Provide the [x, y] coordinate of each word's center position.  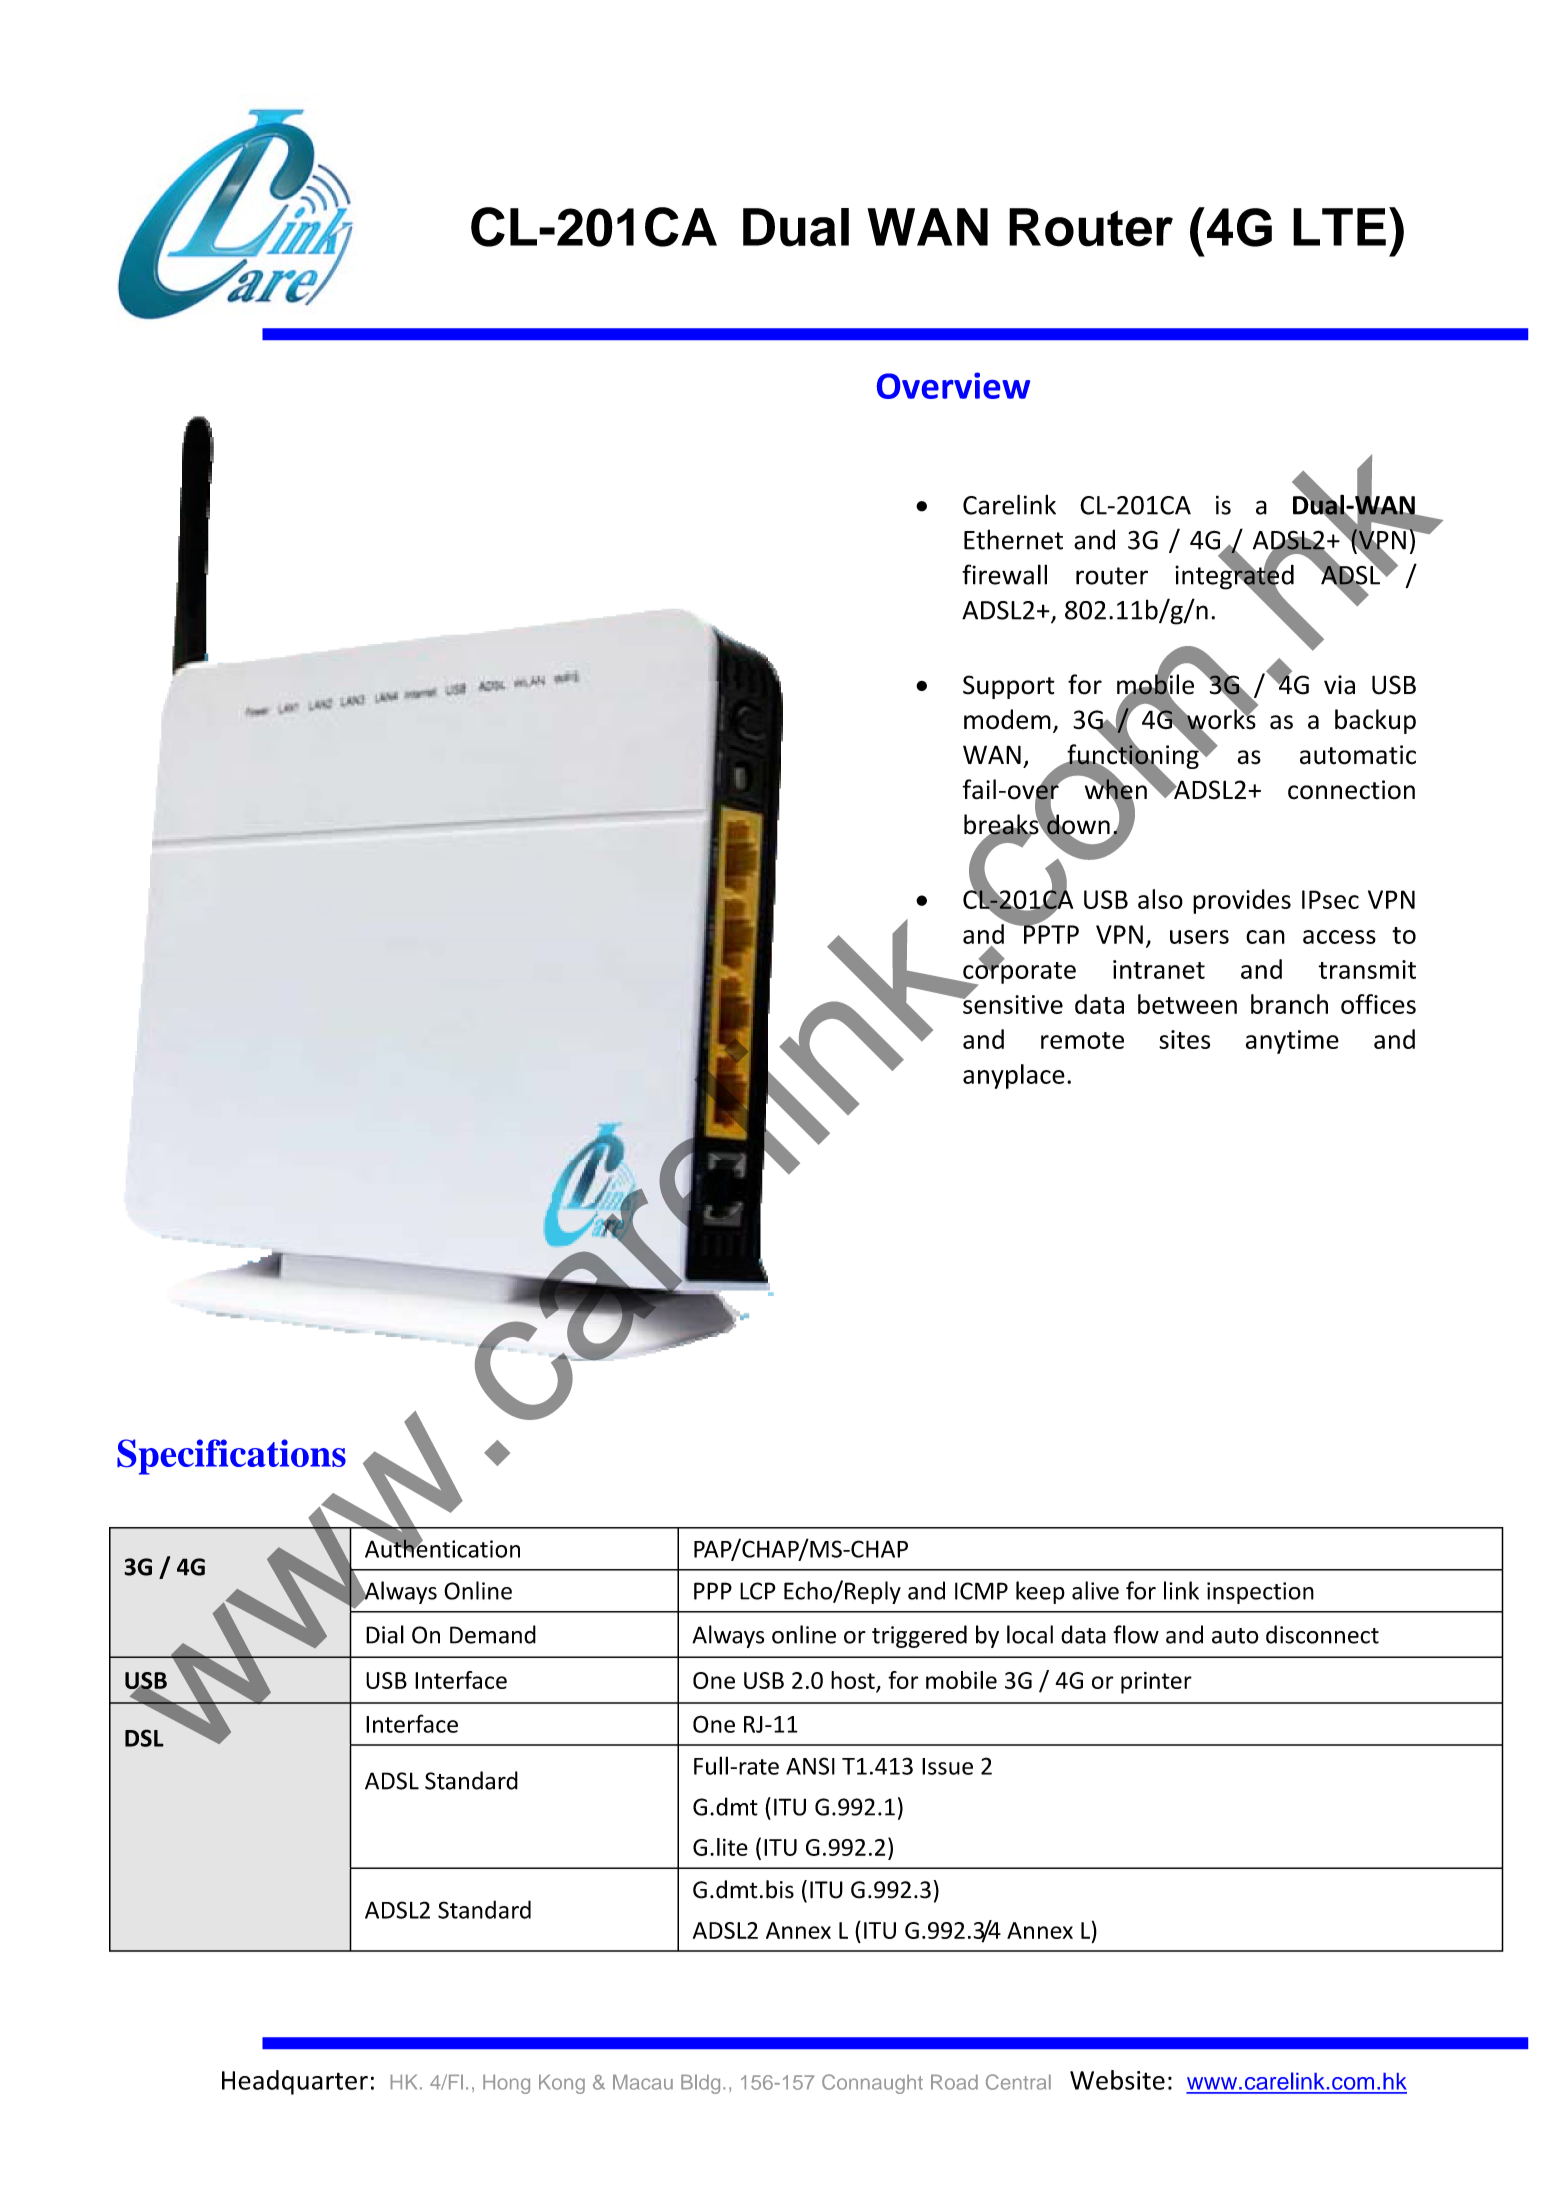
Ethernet [1013, 539]
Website [1117, 2080]
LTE [1339, 227]
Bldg [700, 2084]
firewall [1004, 574]
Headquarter [295, 2082]
